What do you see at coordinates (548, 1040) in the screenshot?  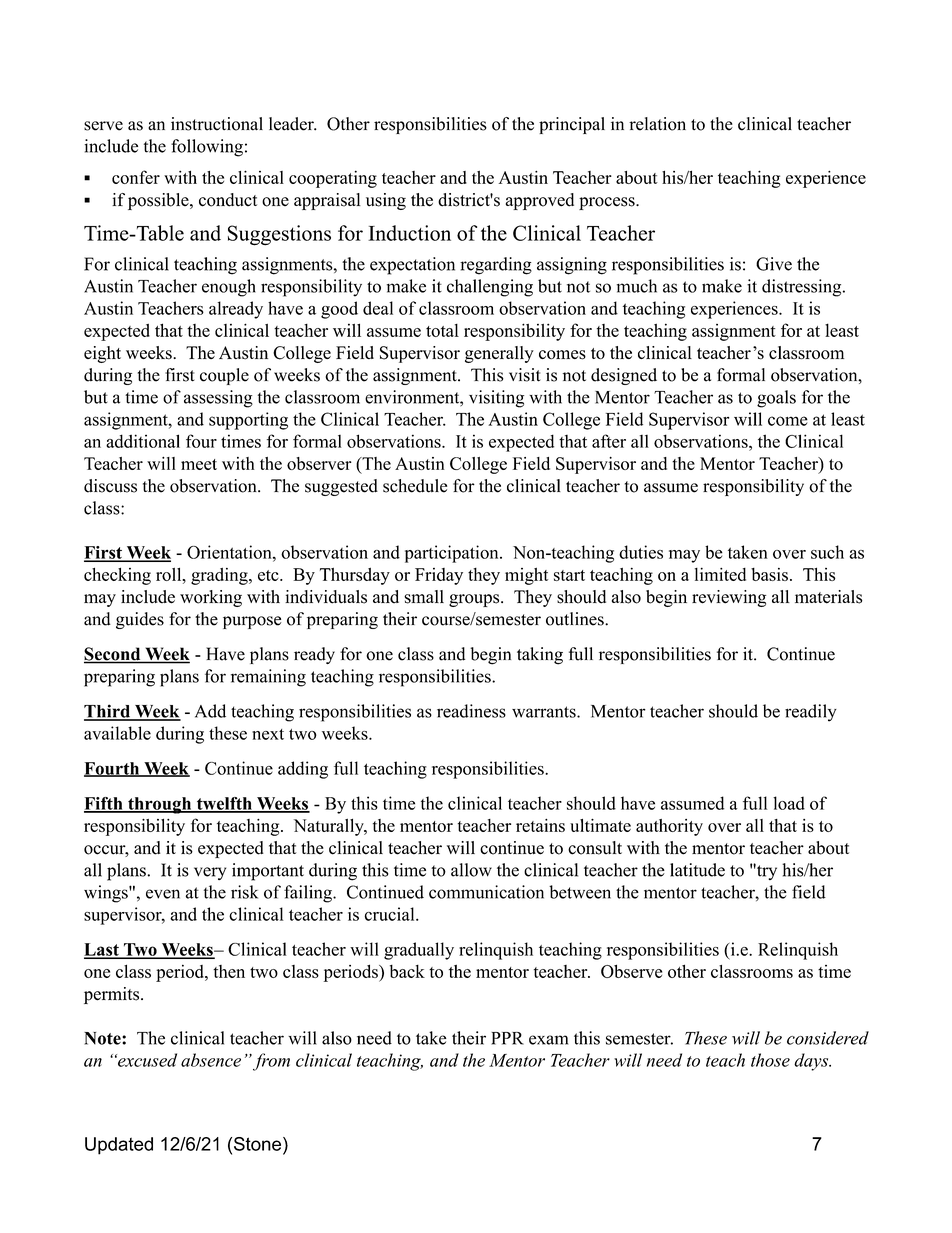 I see `exam` at bounding box center [548, 1040].
